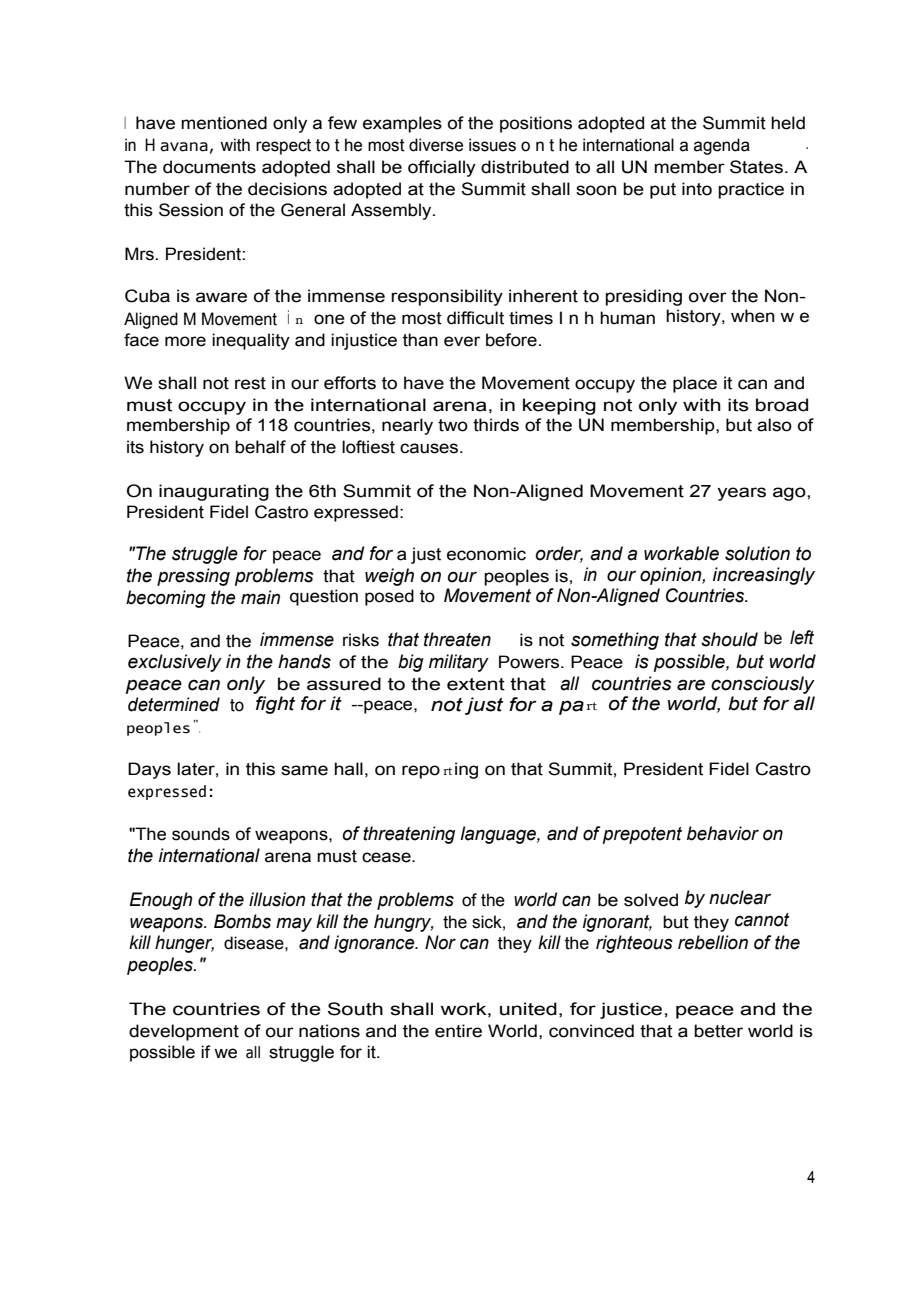 The height and width of the screenshot is (1309, 924). What do you see at coordinates (184, 1032) in the screenshot?
I see `development` at bounding box center [184, 1032].
